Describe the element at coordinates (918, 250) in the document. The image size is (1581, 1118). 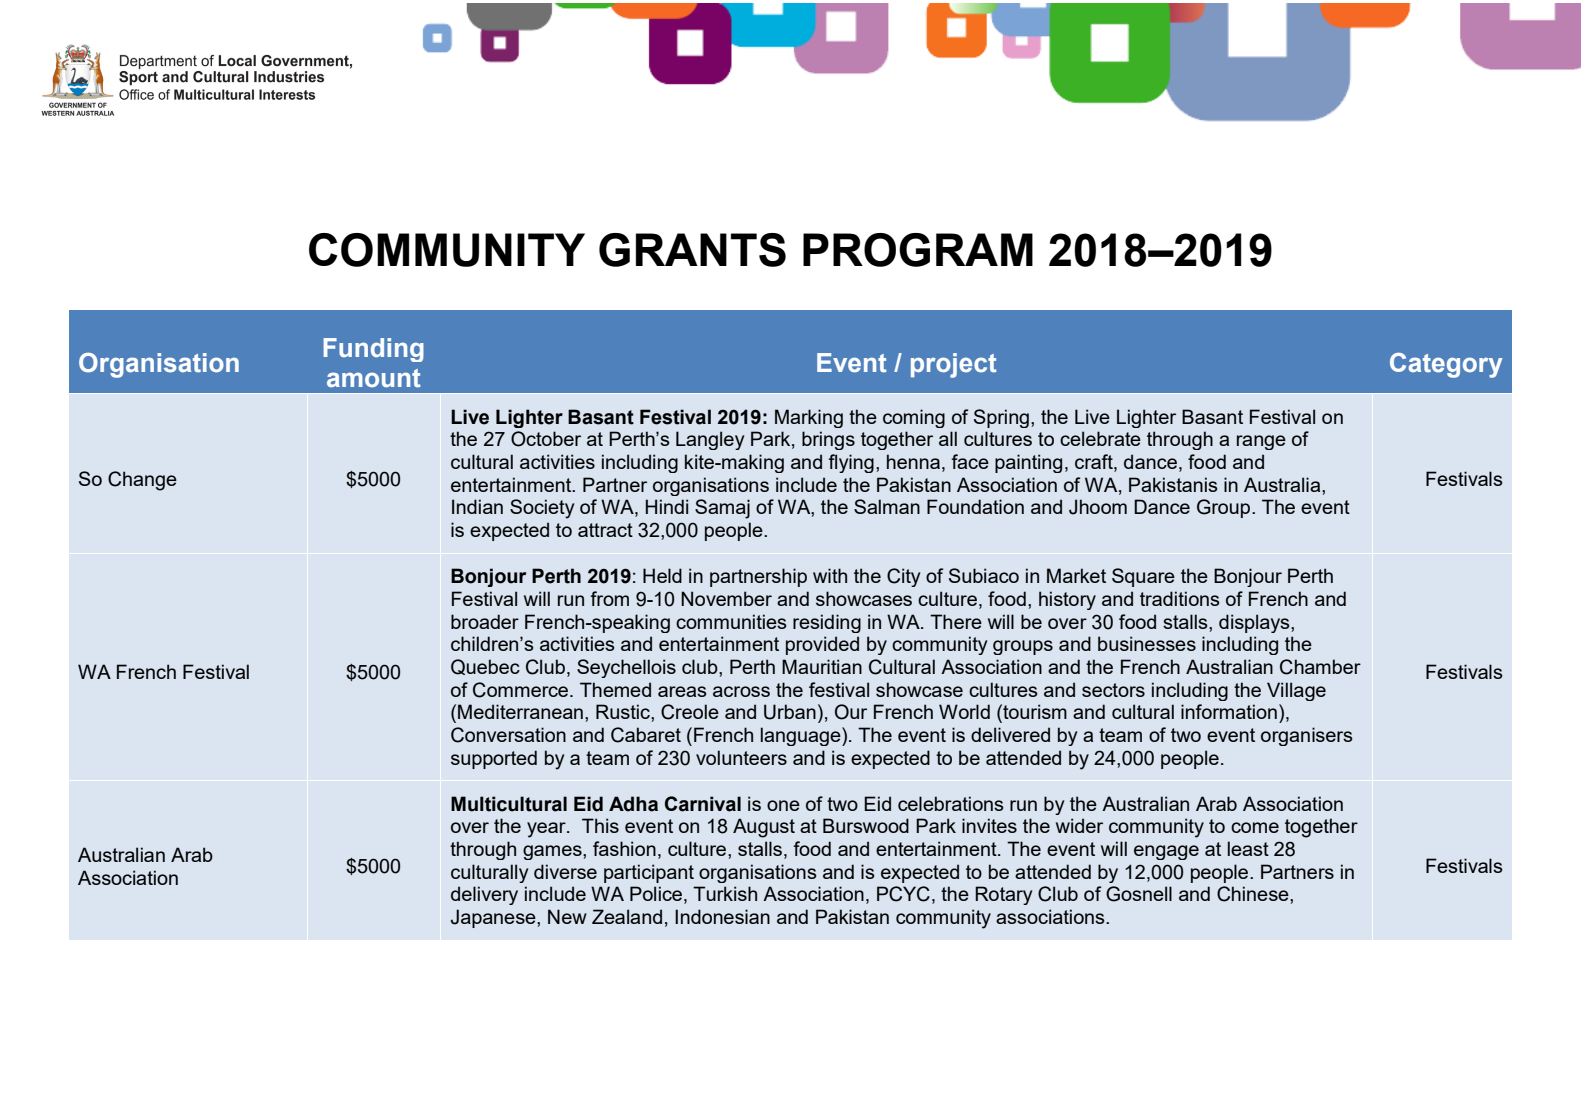
I see `PROGRAM` at that location.
